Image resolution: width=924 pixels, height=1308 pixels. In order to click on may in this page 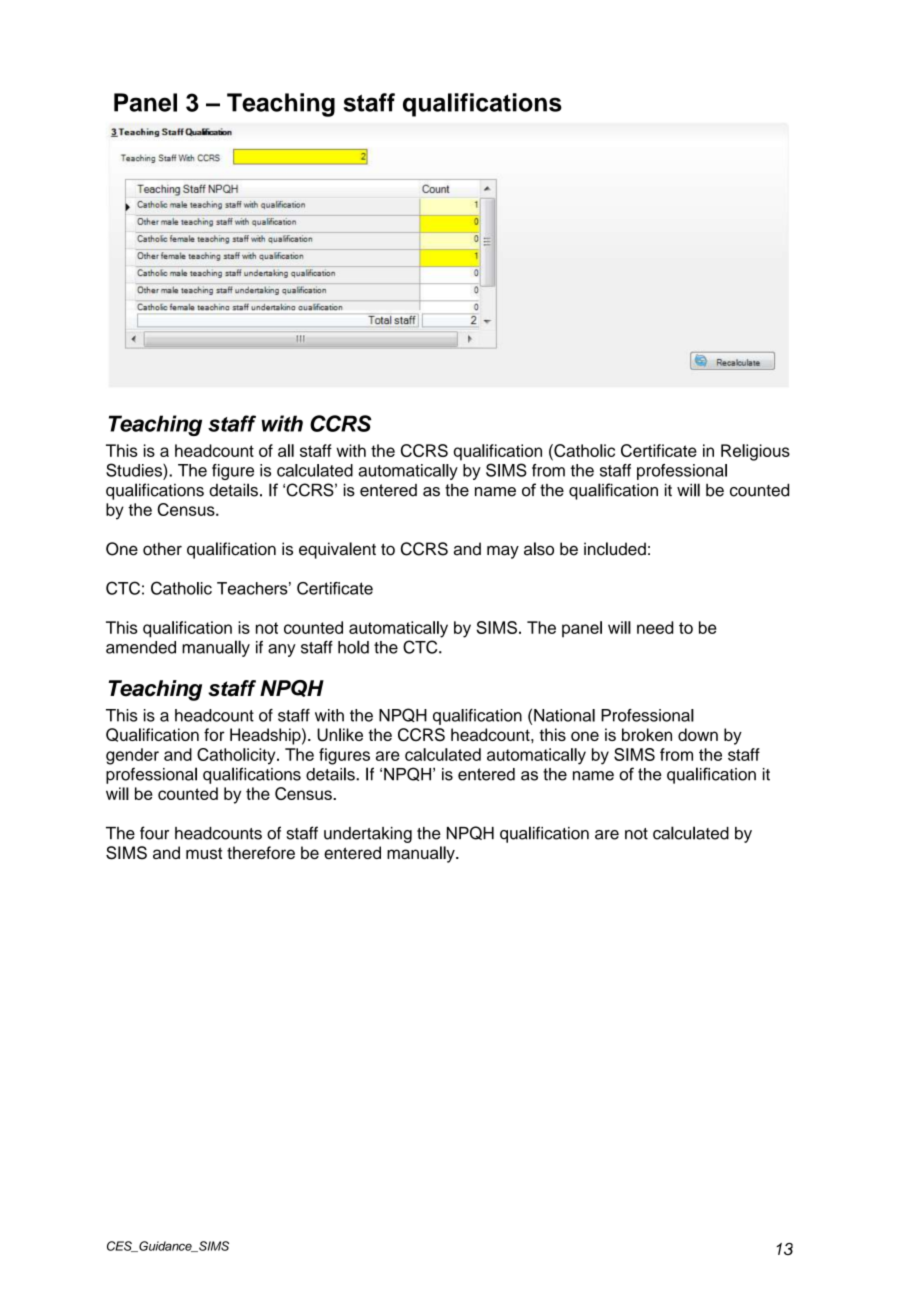, I will do `click(503, 552)`.
